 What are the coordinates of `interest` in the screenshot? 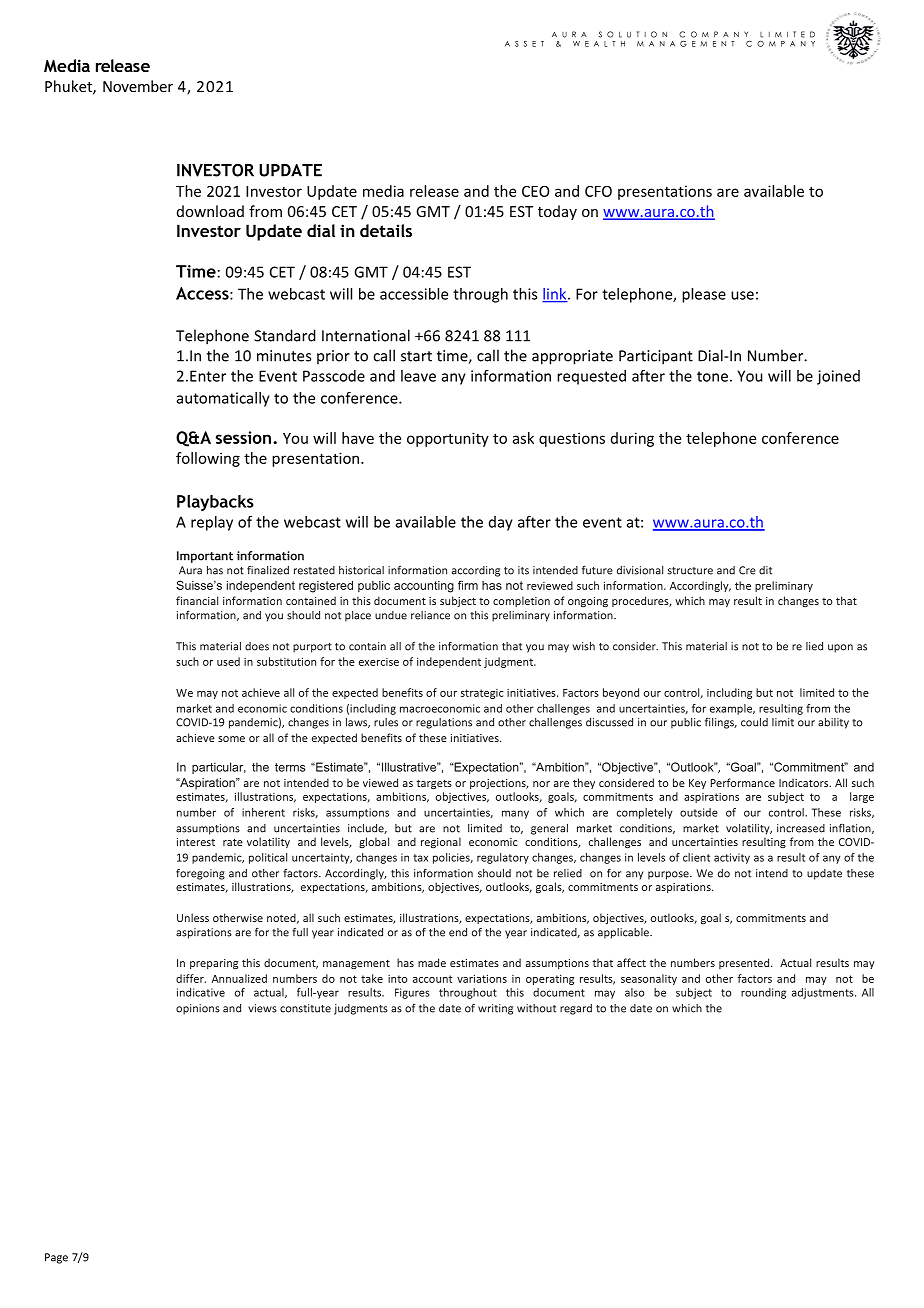 It's located at (196, 842).
